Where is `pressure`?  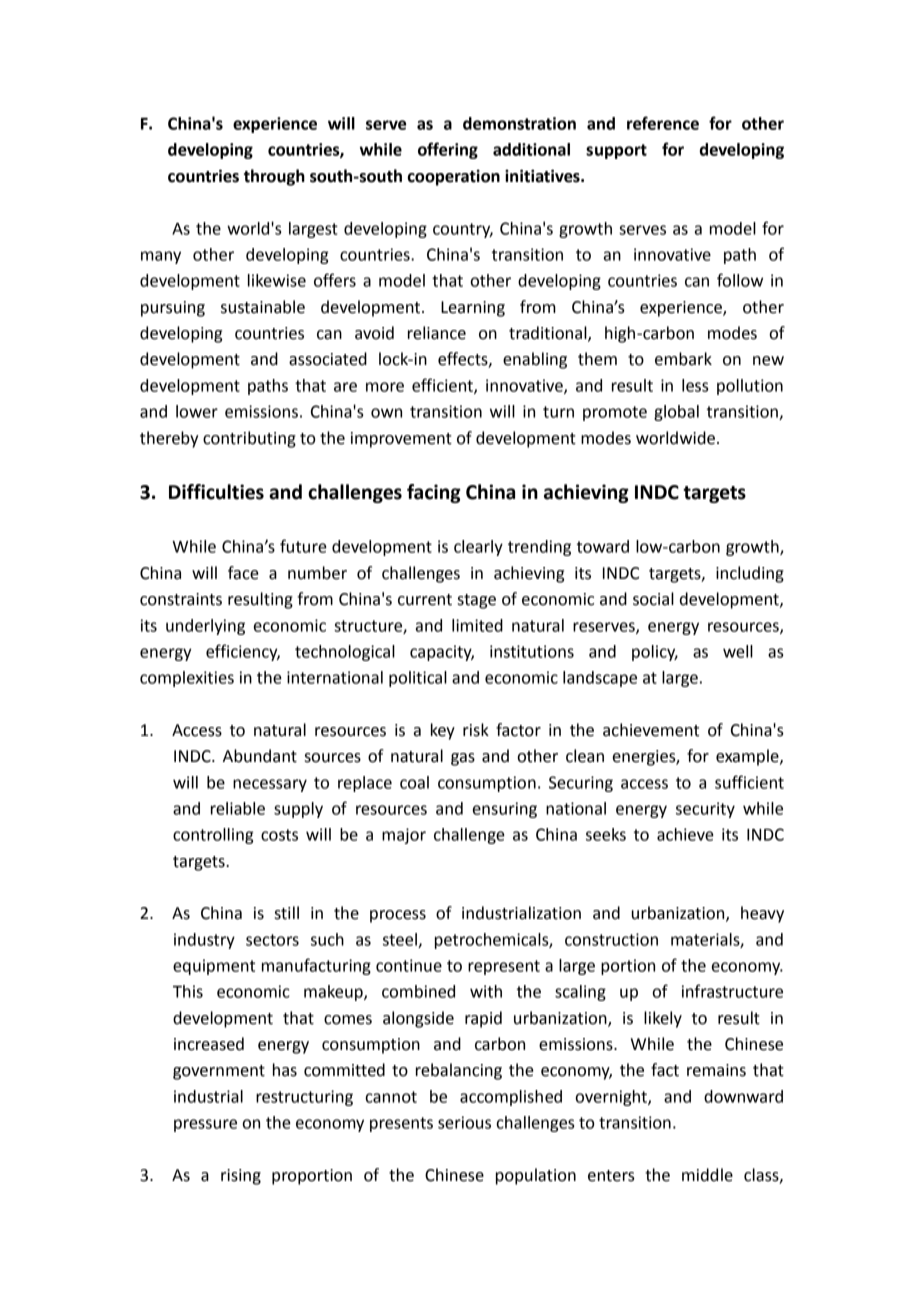 pressure is located at coordinates (205, 1125).
